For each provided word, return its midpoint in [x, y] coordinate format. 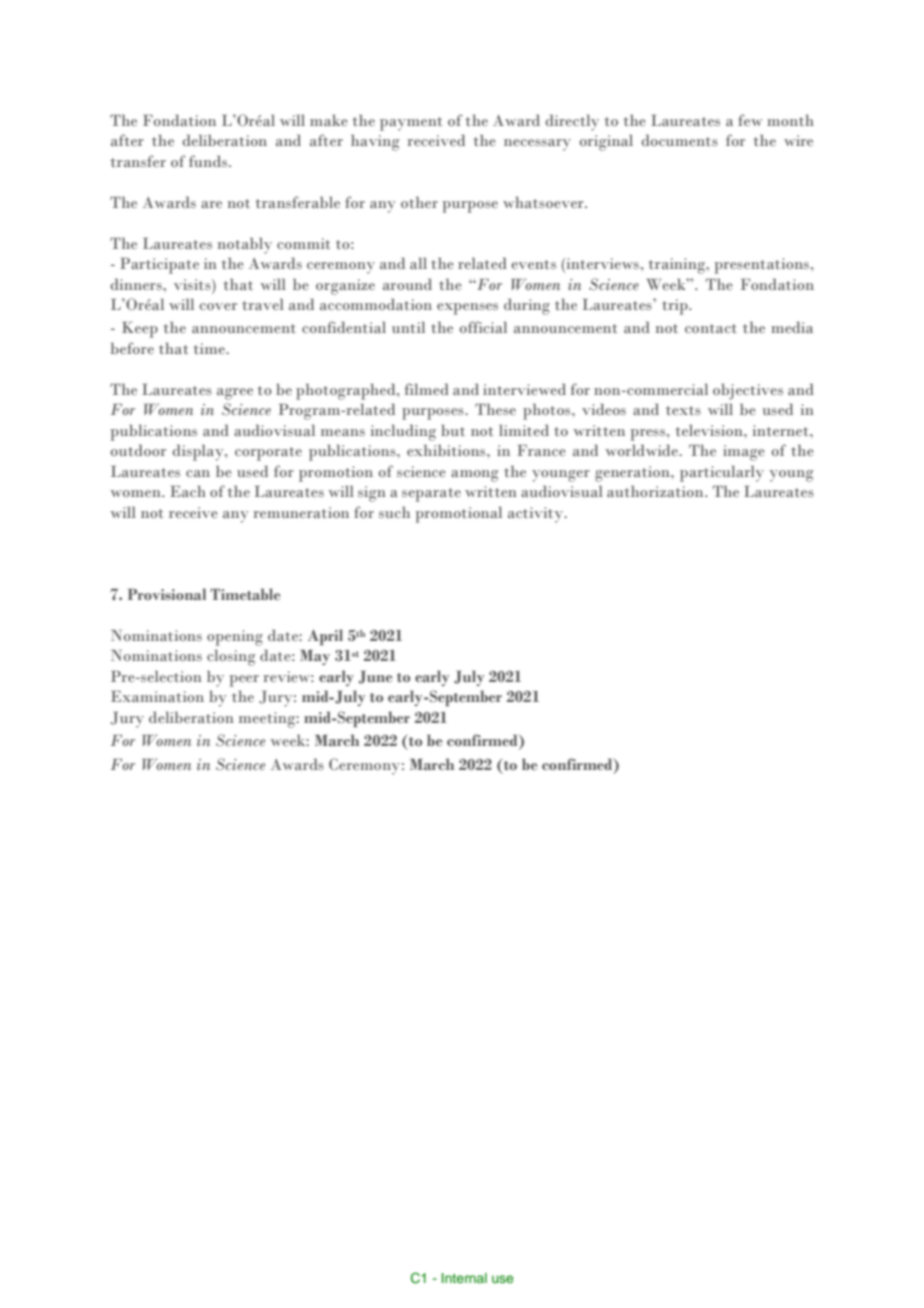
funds [209, 161]
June [375, 677]
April [325, 637]
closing [231, 657]
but [453, 430]
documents [679, 140]
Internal [464, 1278]
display [199, 452]
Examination [157, 696]
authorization [656, 491]
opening [235, 638]
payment [411, 124]
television [710, 430]
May [315, 657]
